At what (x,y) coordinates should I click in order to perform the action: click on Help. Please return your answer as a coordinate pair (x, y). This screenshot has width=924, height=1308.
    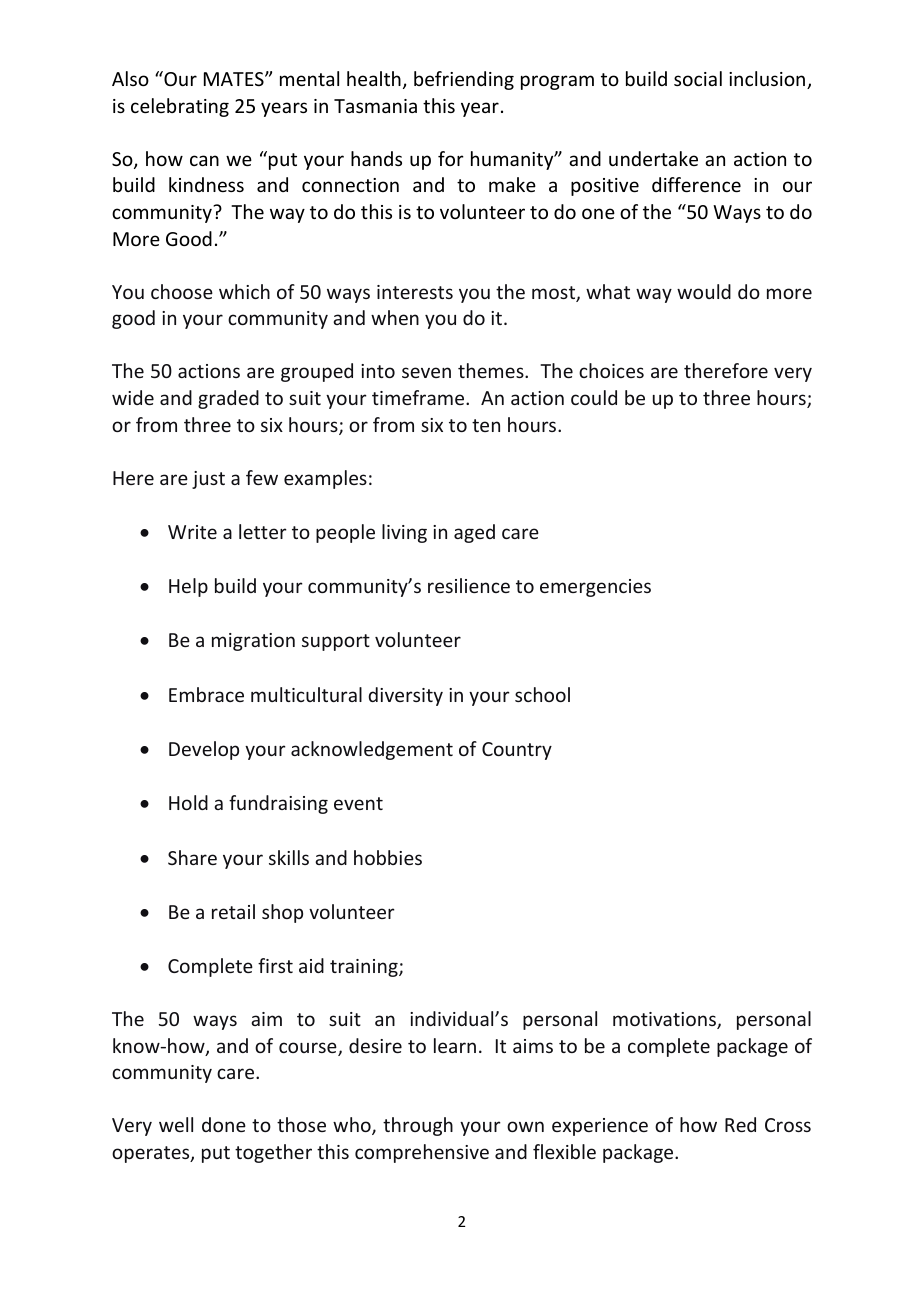
    Looking at the image, I should click on (188, 587).
